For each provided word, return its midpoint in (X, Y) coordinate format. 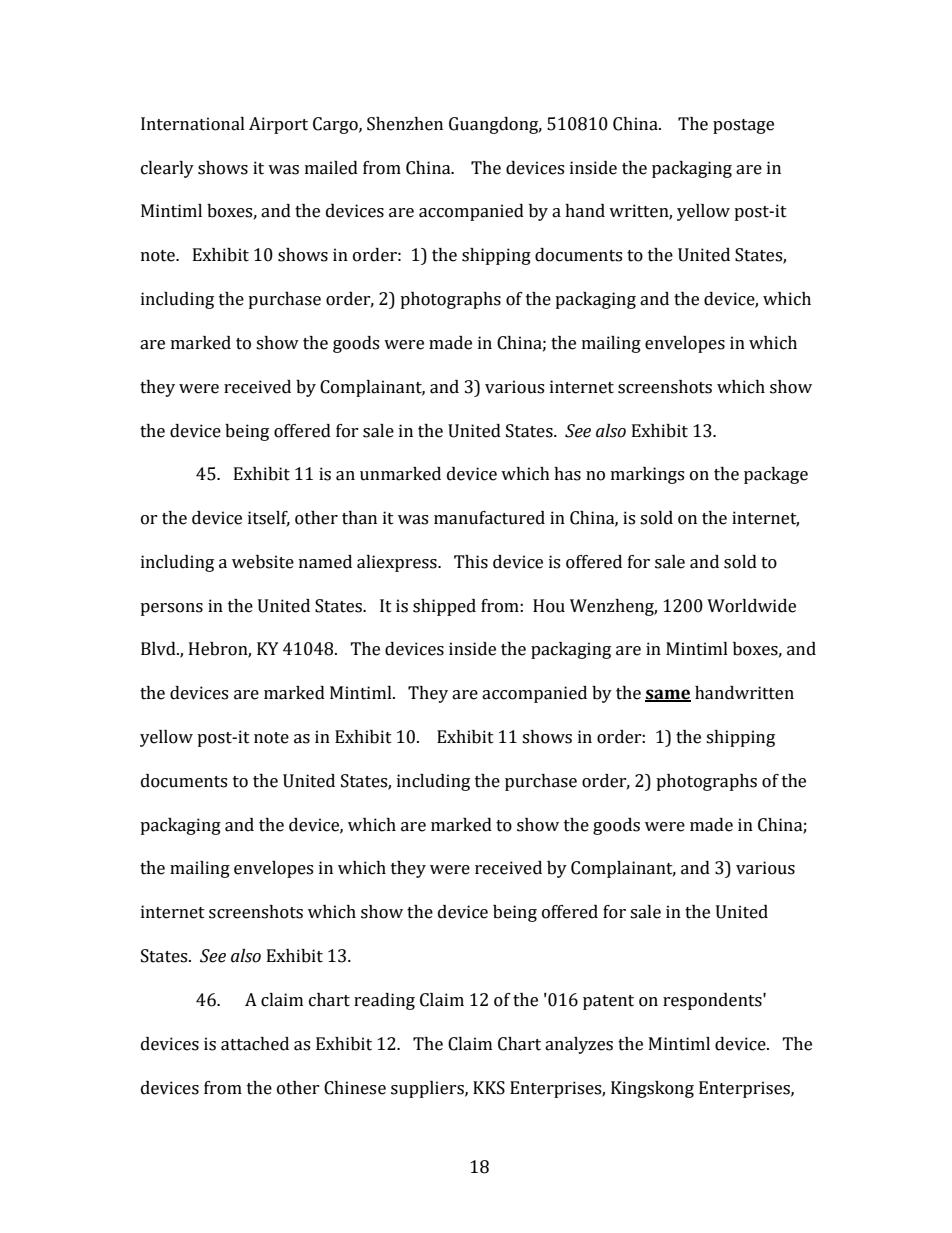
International (193, 124)
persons (171, 609)
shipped (444, 607)
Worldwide (751, 606)
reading (384, 1001)
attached (255, 1044)
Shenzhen (405, 124)
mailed (331, 168)
